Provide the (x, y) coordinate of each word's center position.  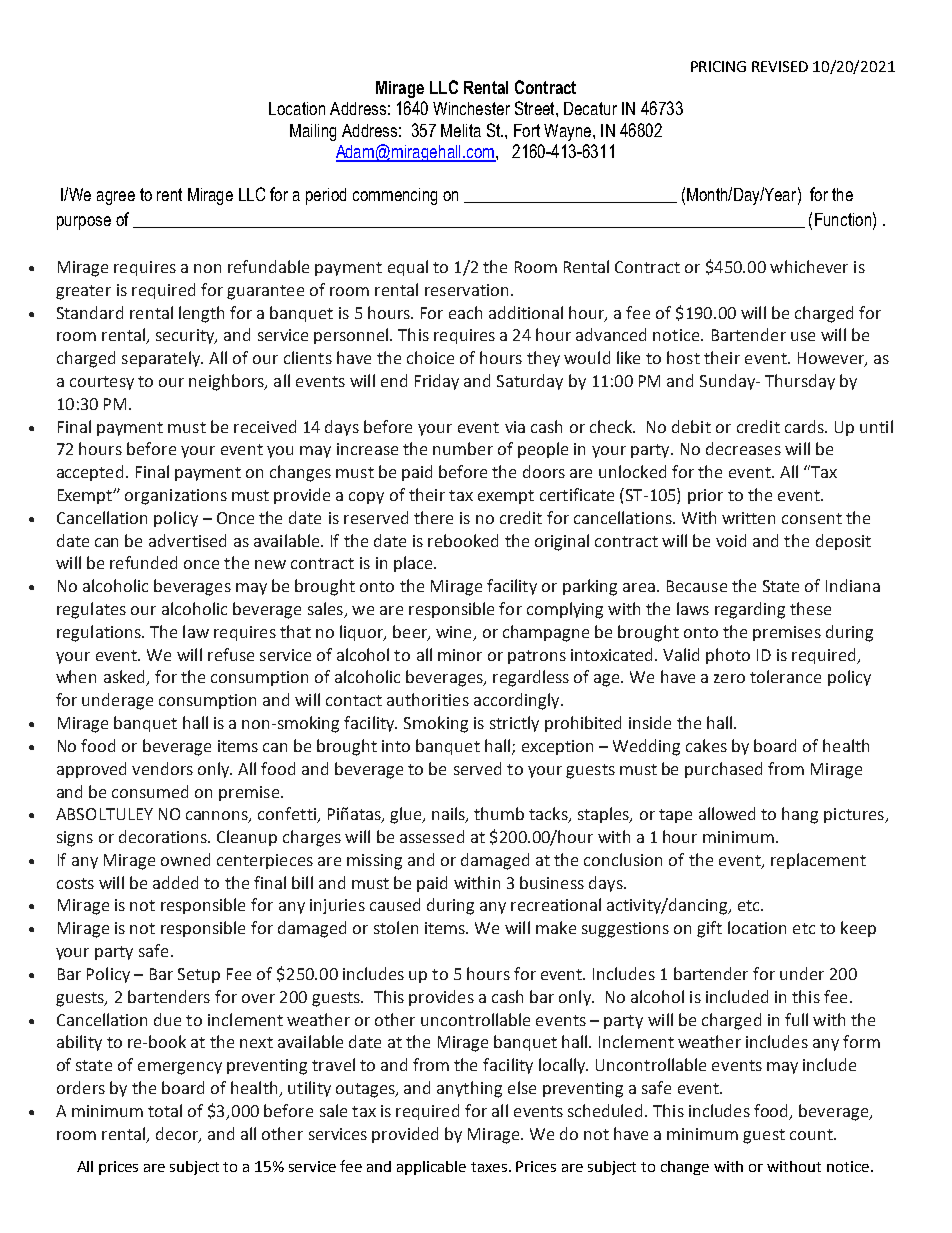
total (165, 1110)
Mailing (313, 132)
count (812, 1134)
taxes (490, 1167)
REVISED (780, 66)
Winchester (471, 108)
